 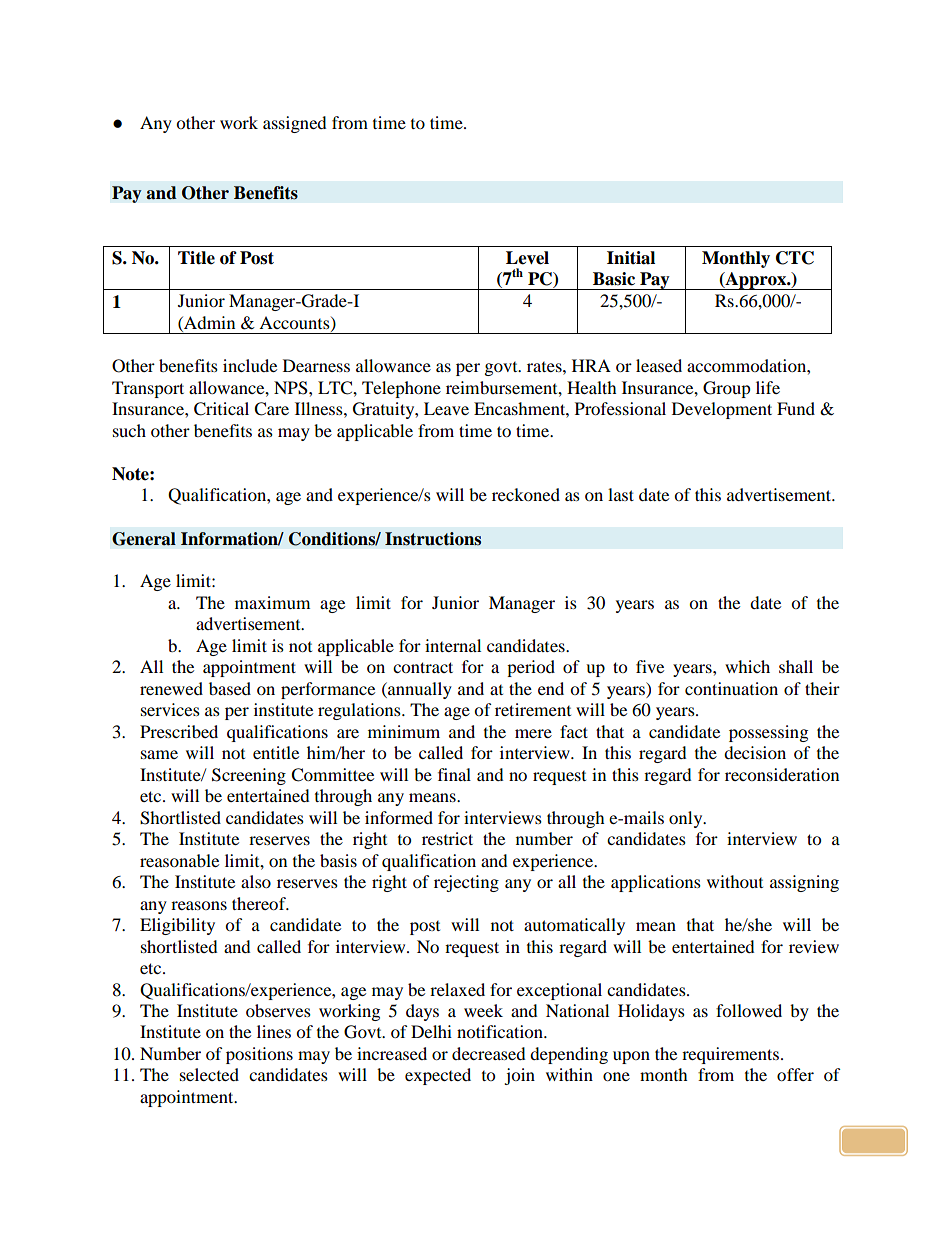 What do you see at coordinates (209, 1074) in the page?
I see `selected` at bounding box center [209, 1074].
